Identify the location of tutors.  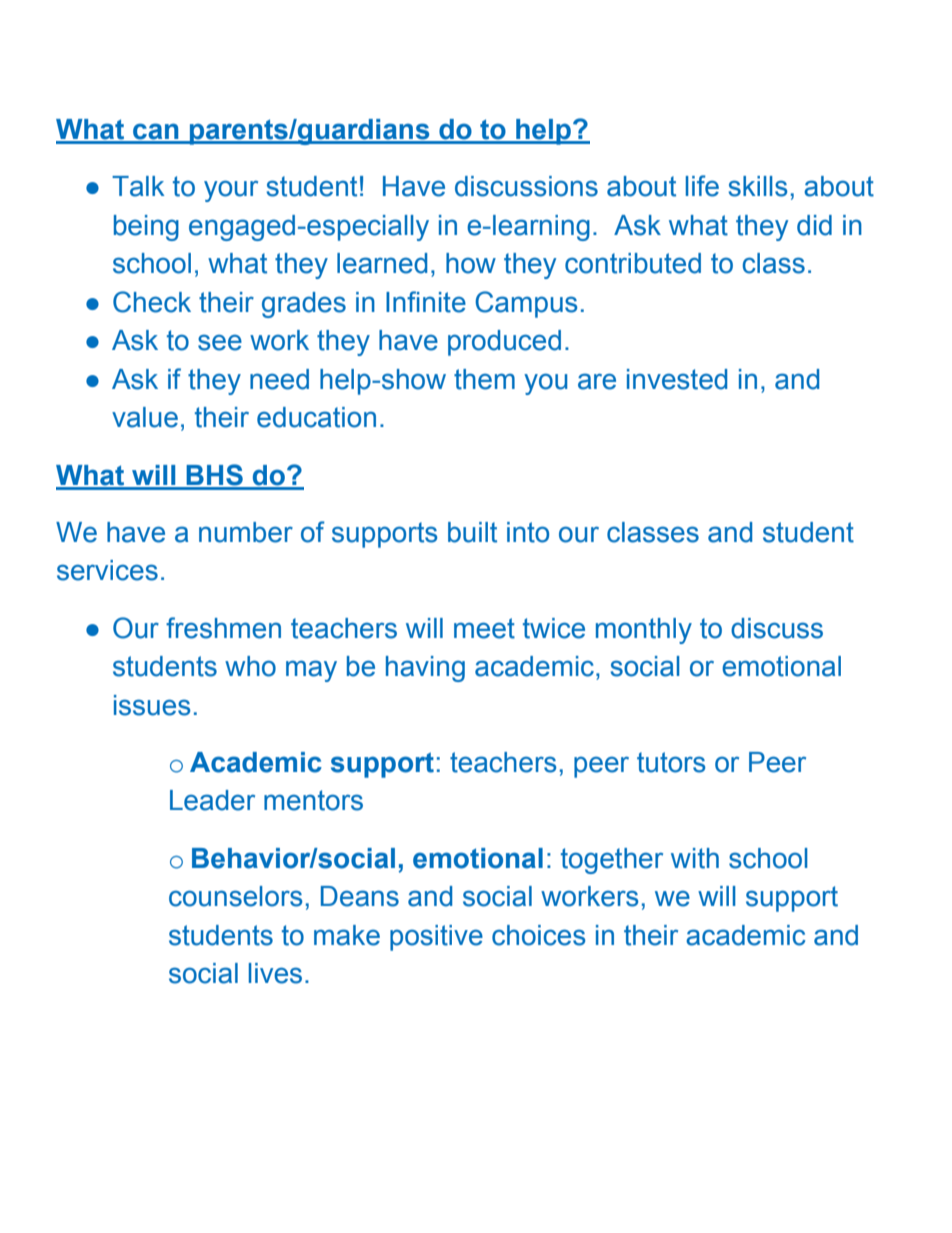
(671, 762).
